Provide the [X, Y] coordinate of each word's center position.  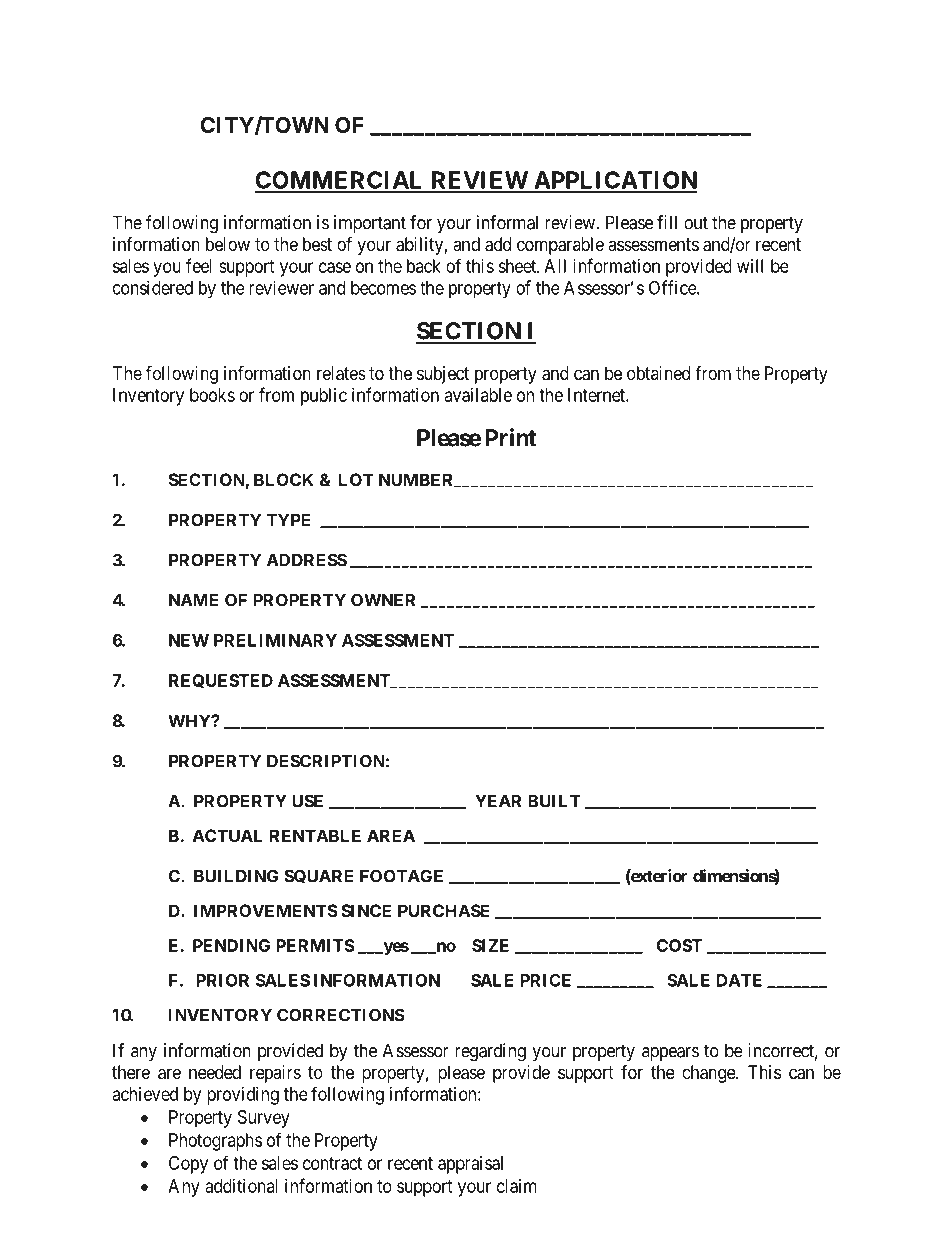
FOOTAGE [401, 876]
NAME [194, 600]
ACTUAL [227, 835]
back [424, 266]
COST [679, 945]
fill [667, 222]
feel [199, 265]
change [709, 1074]
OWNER [383, 600]
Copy [188, 1165]
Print [511, 437]
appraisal [470, 1165]
